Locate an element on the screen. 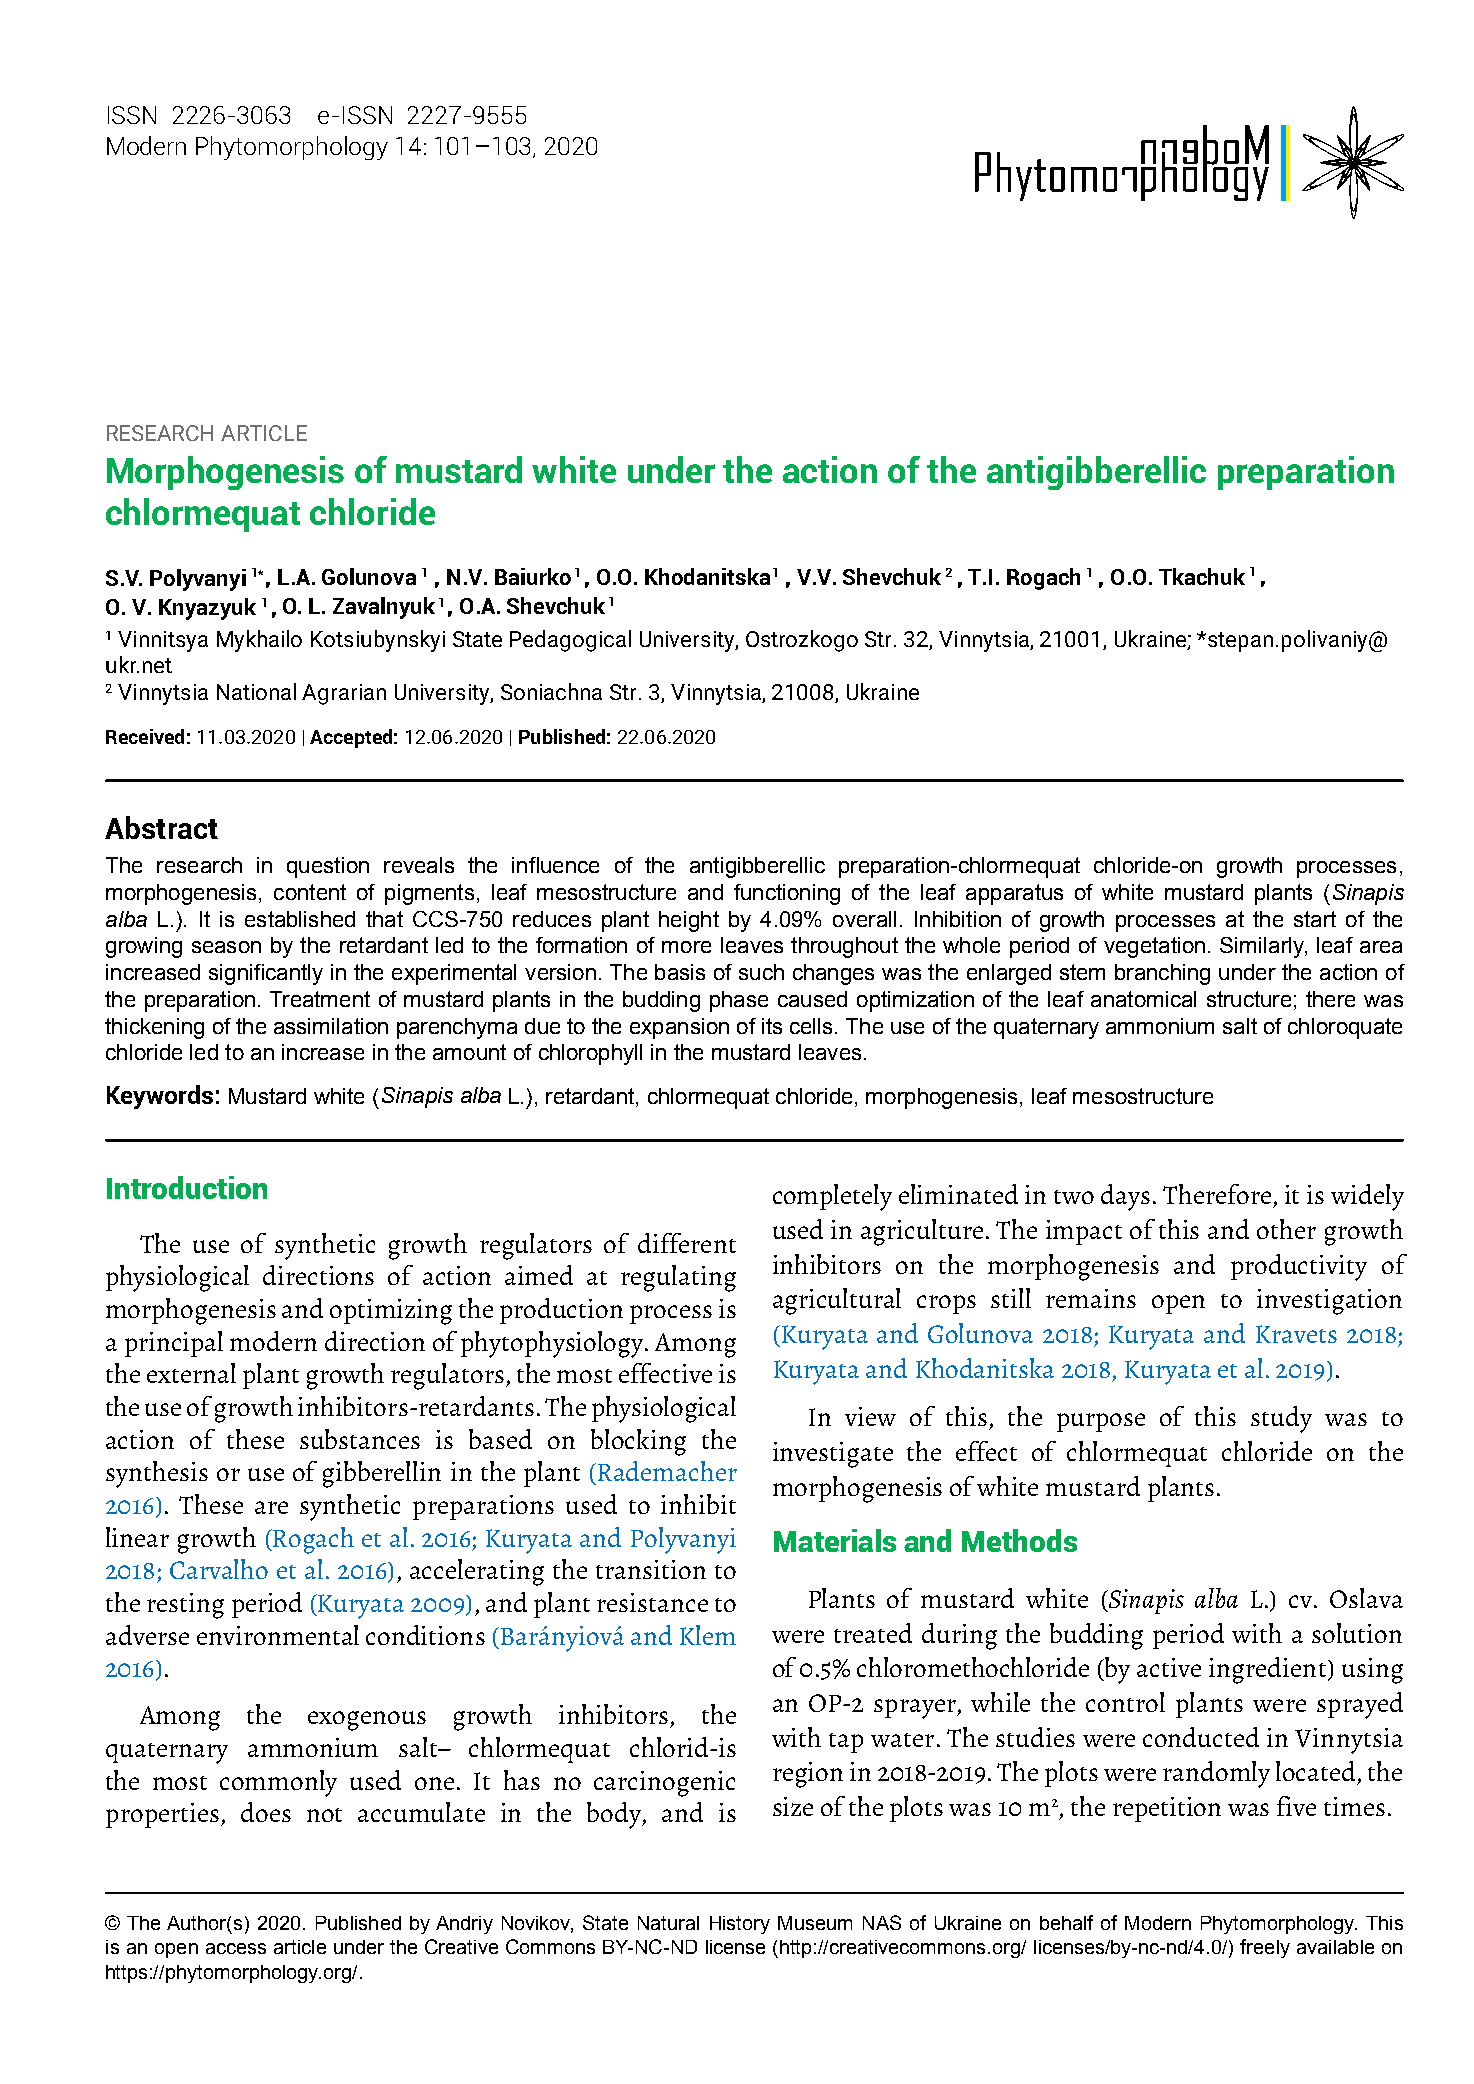  access is located at coordinates (236, 1948).
